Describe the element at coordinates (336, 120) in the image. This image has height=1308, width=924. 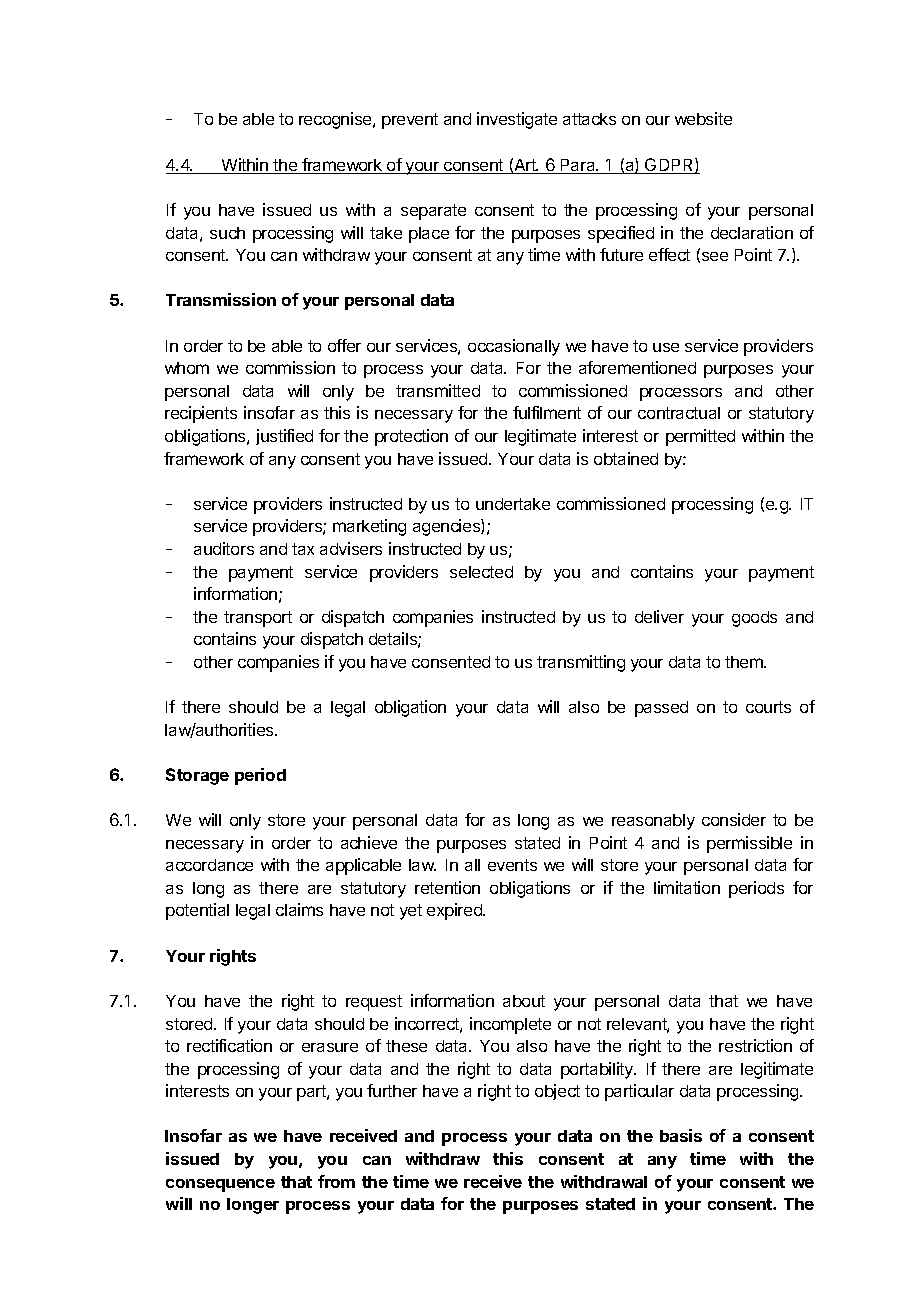
I see `recognise` at that location.
